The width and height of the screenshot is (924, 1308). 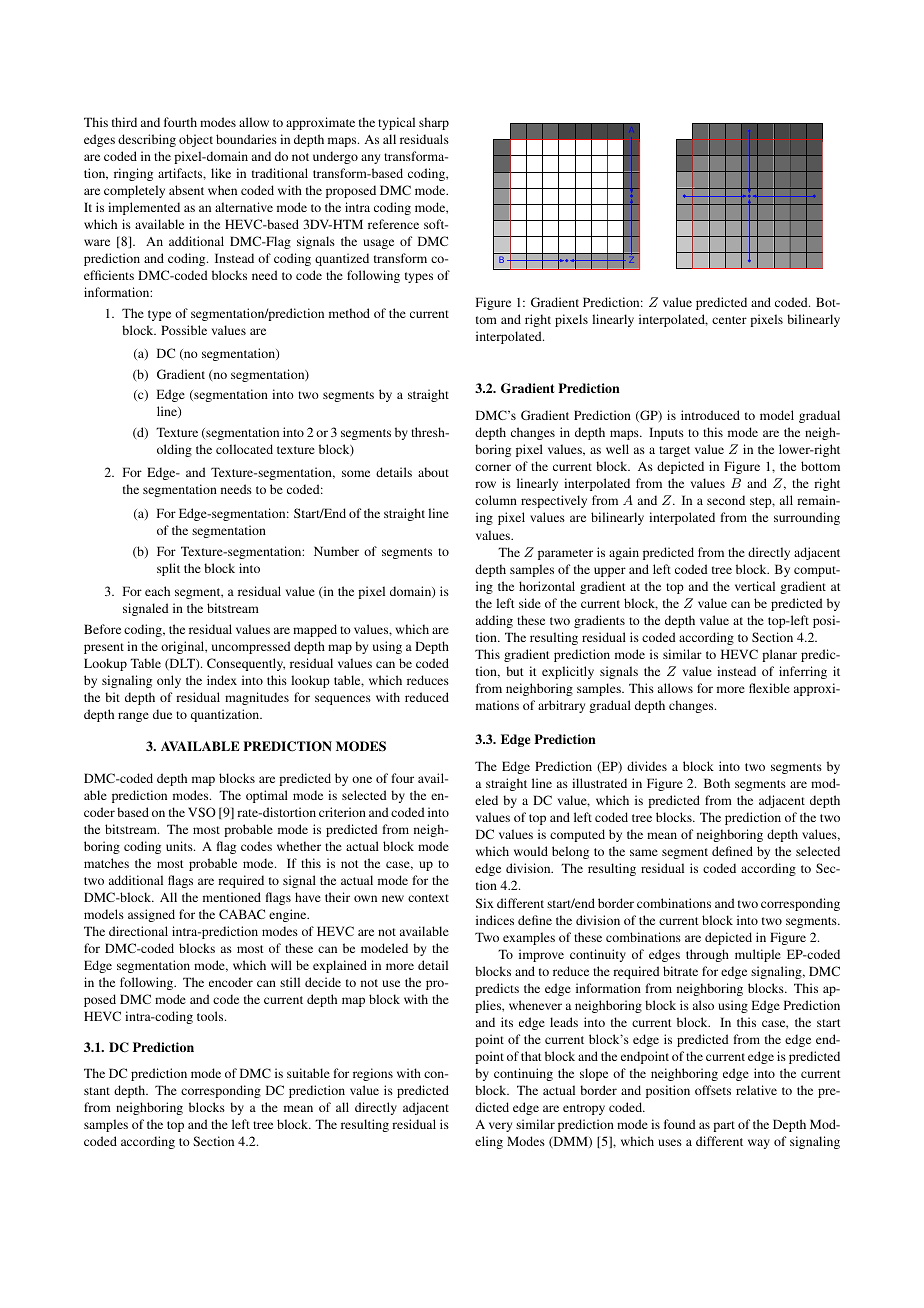 I want to click on about, so click(x=433, y=472).
